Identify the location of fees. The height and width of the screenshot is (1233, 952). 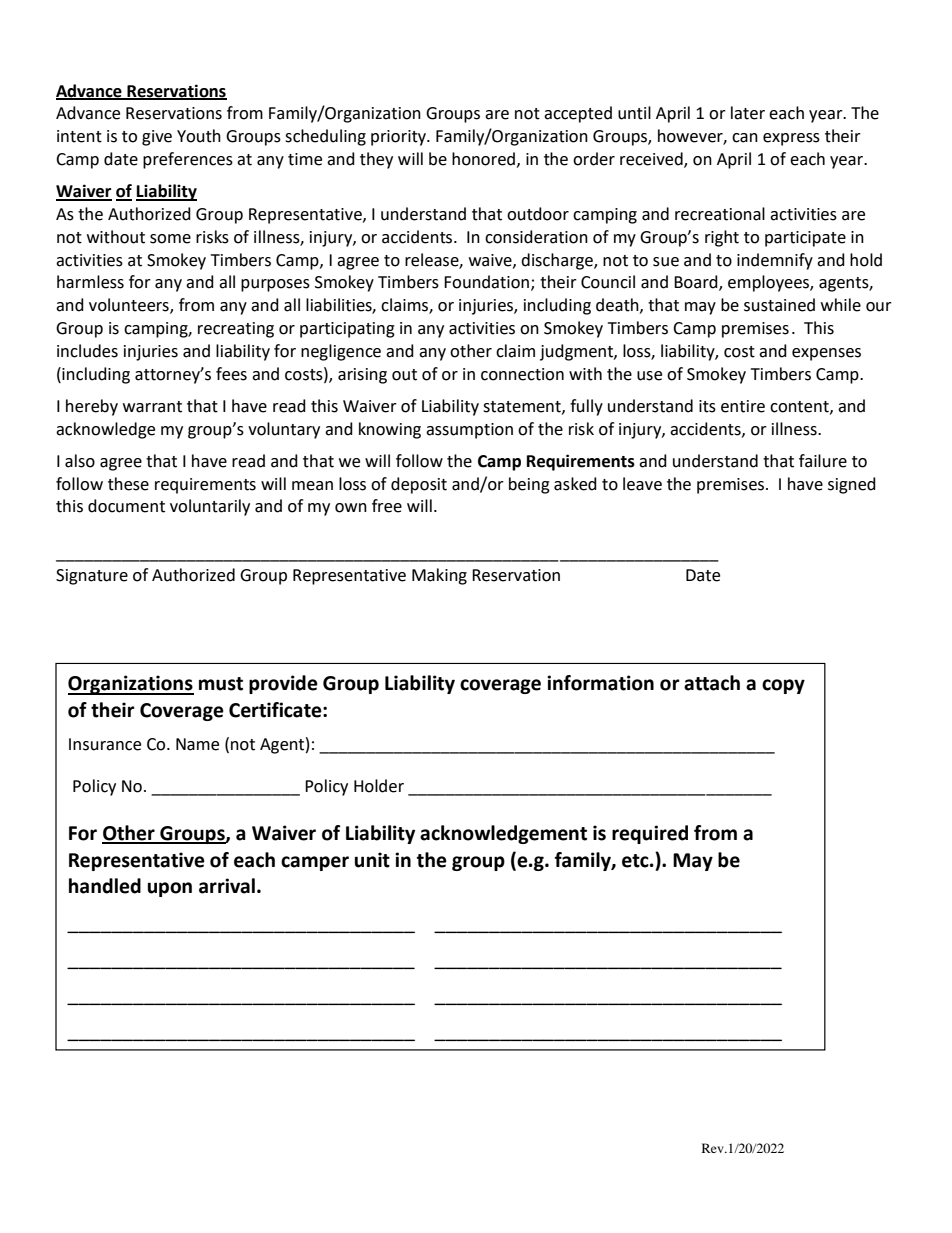
(231, 374).
